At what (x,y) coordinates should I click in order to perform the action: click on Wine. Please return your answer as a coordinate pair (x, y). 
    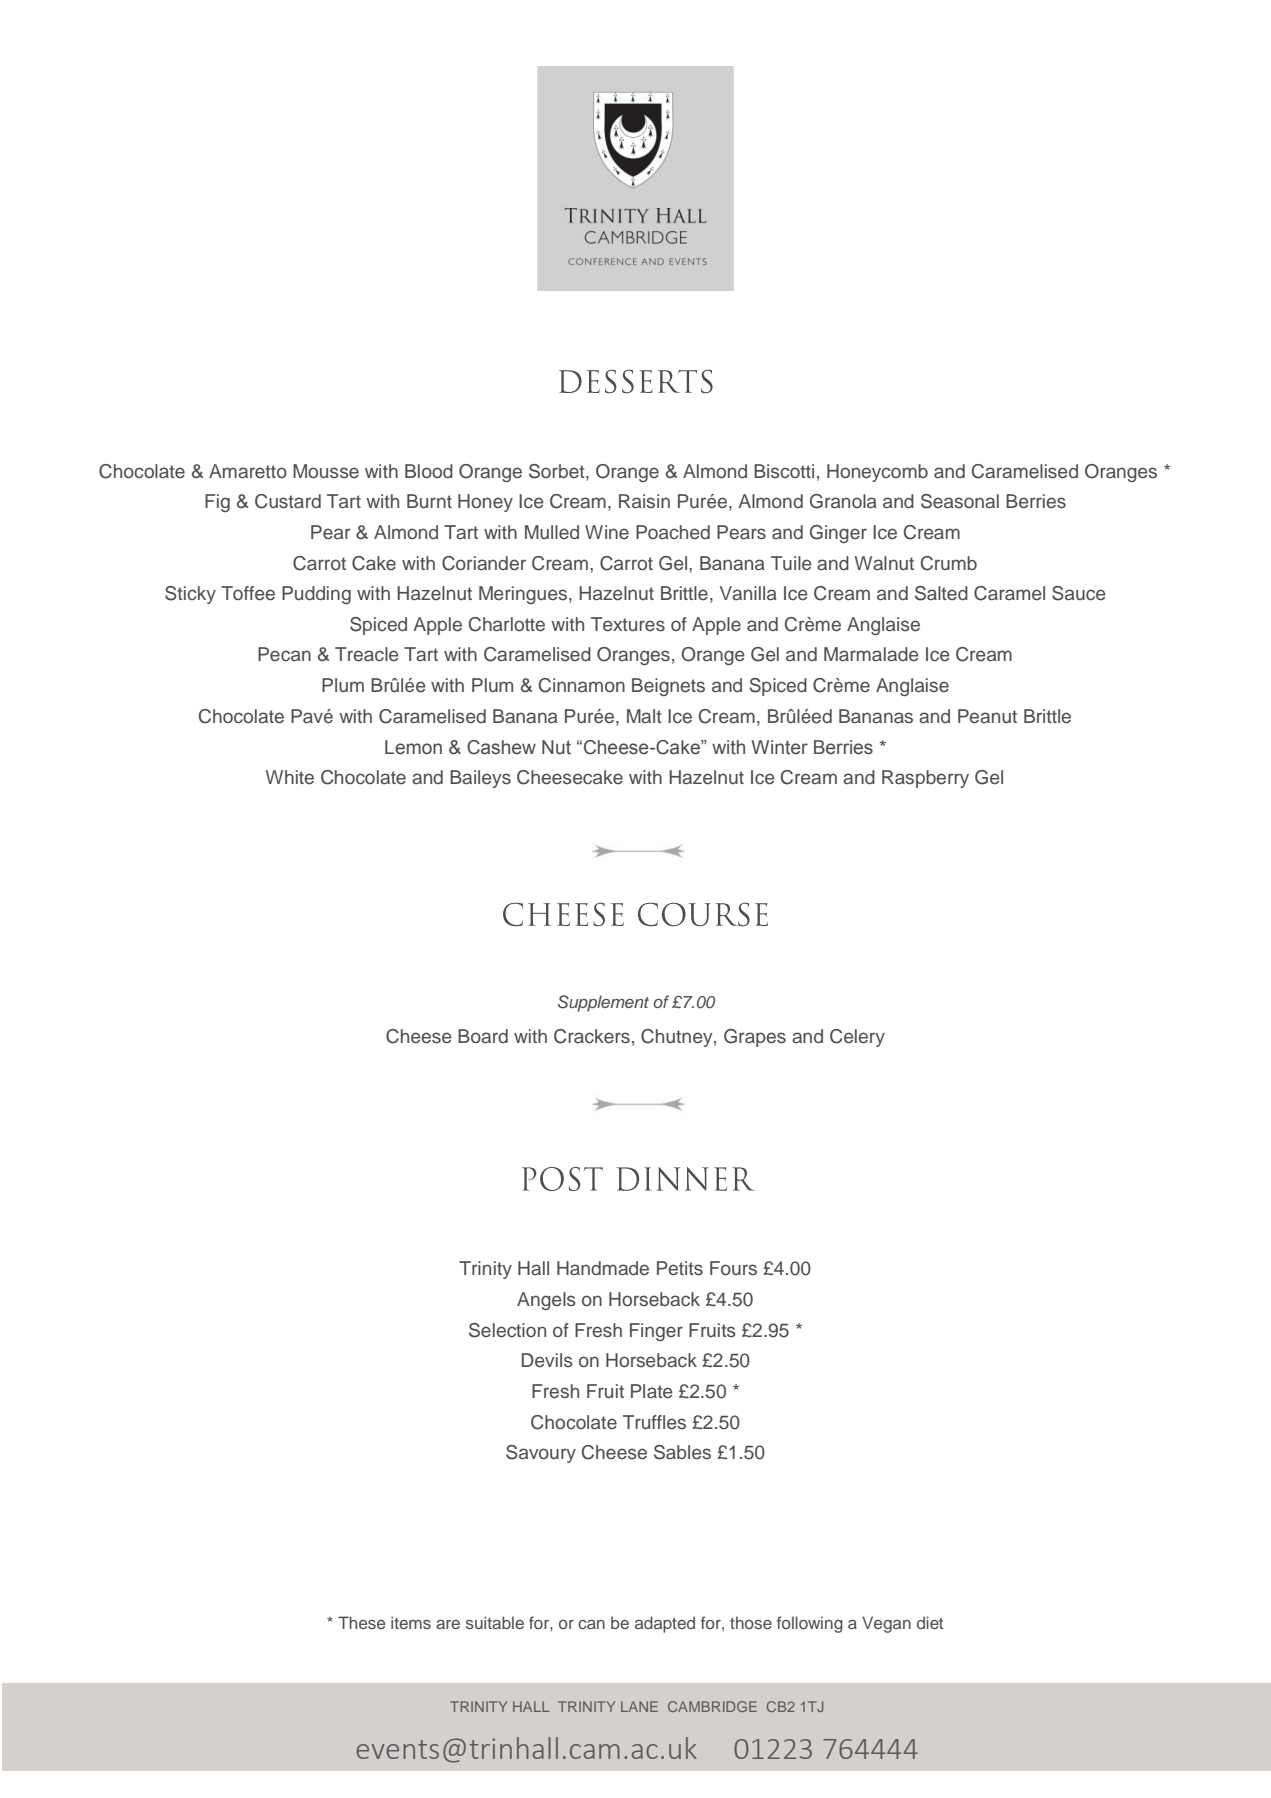
    Looking at the image, I should click on (607, 532).
